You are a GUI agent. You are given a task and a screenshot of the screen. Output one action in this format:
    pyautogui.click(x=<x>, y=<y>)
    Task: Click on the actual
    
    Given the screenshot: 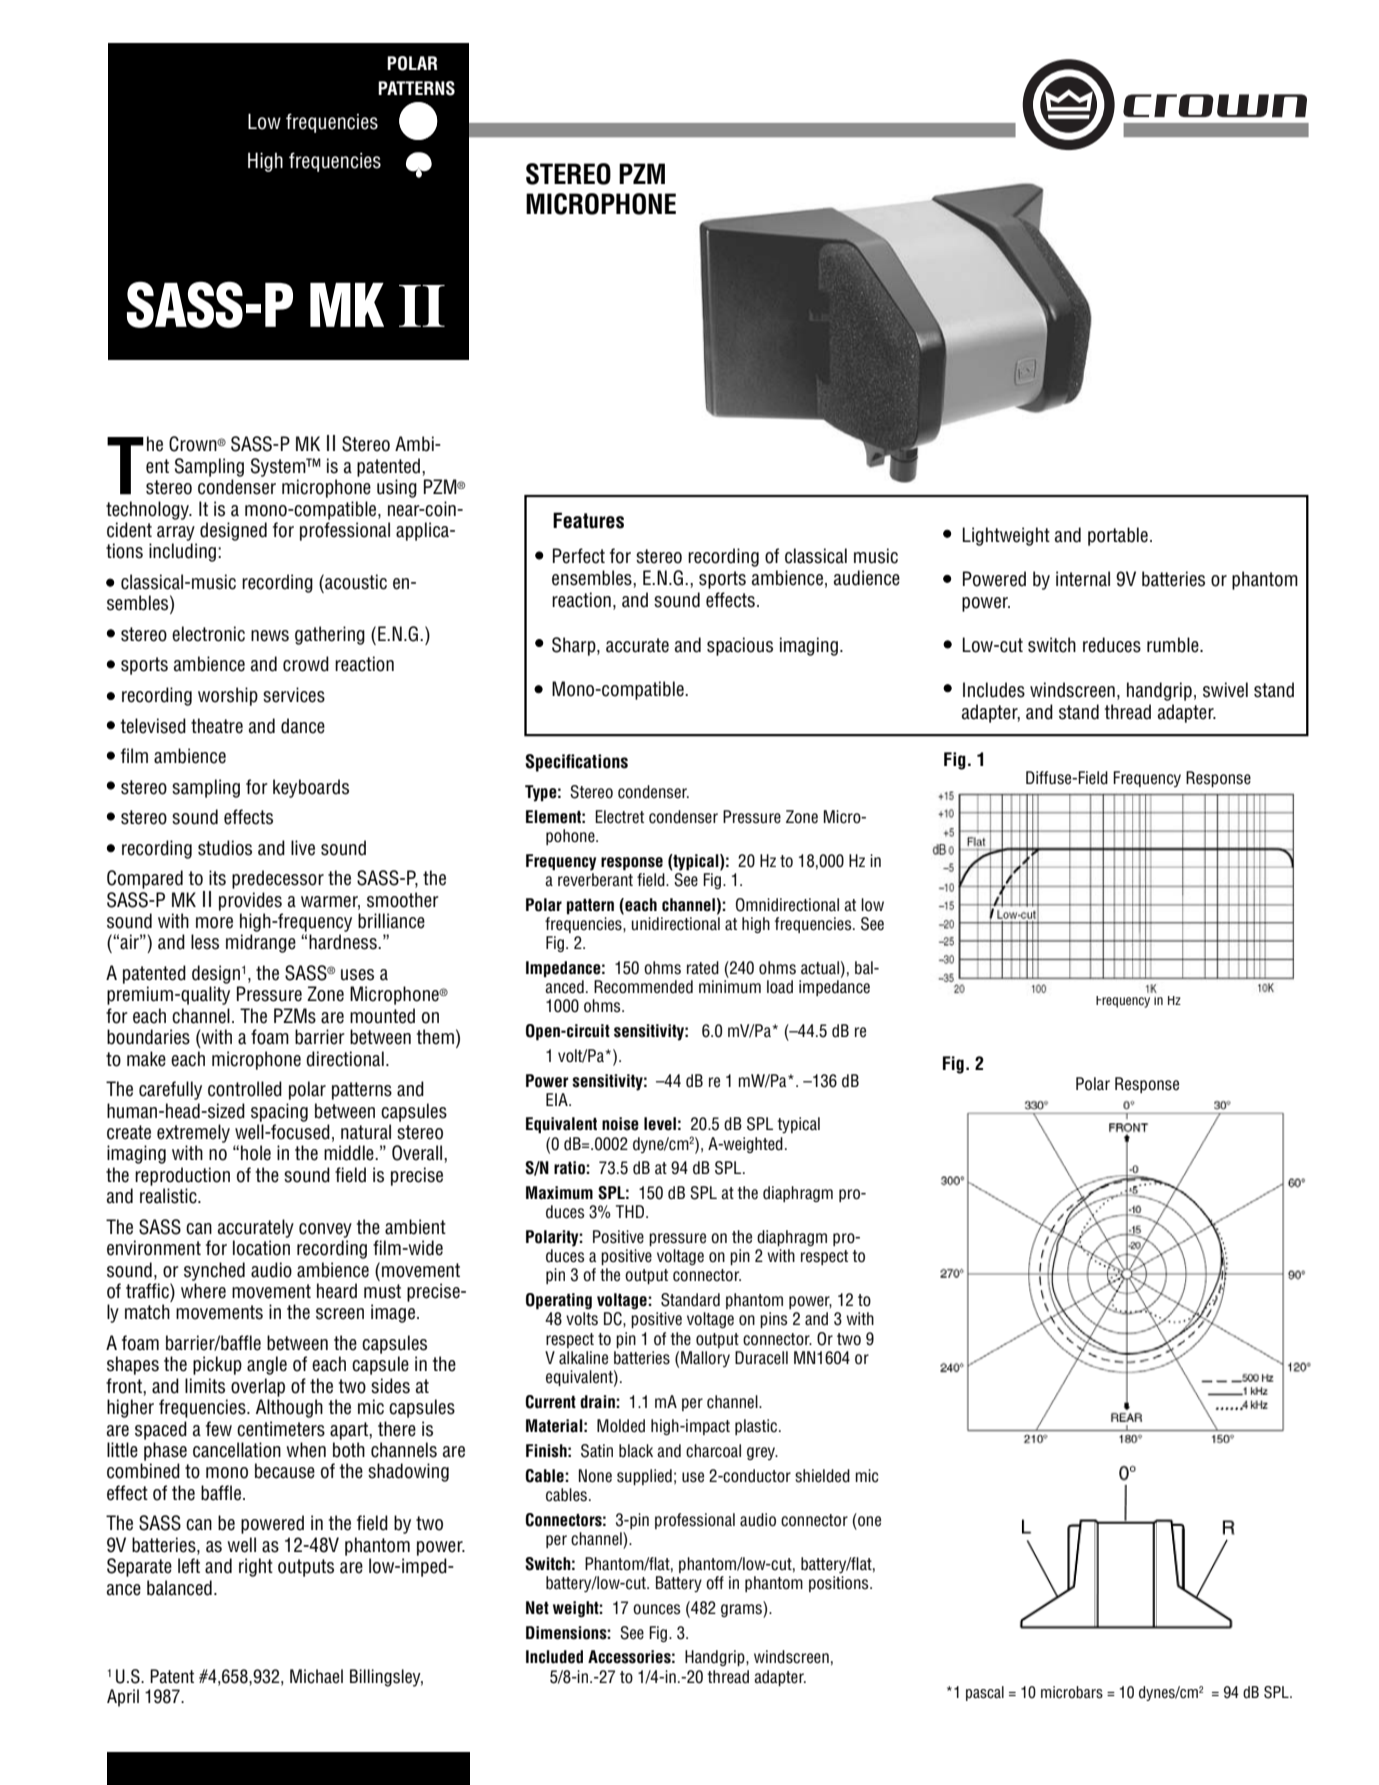 What is the action you would take?
    pyautogui.click(x=820, y=968)
